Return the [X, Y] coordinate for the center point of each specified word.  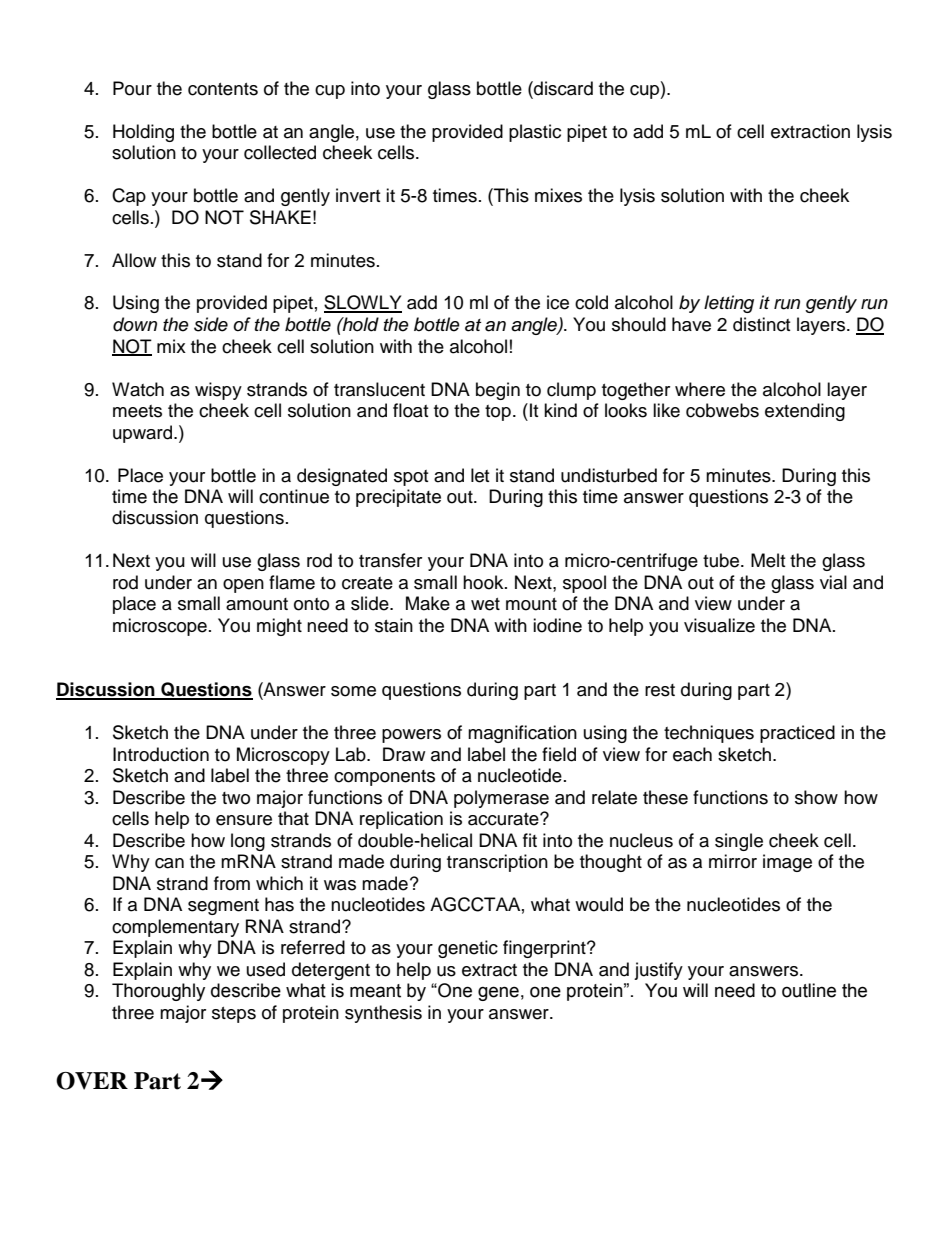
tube [722, 560]
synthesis [383, 1014]
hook [484, 582]
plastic [535, 133]
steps [234, 1015]
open [243, 586]
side [211, 324]
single [739, 842]
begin [498, 391]
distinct [761, 324]
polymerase [501, 799]
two [236, 798]
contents [223, 89]
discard [562, 88]
